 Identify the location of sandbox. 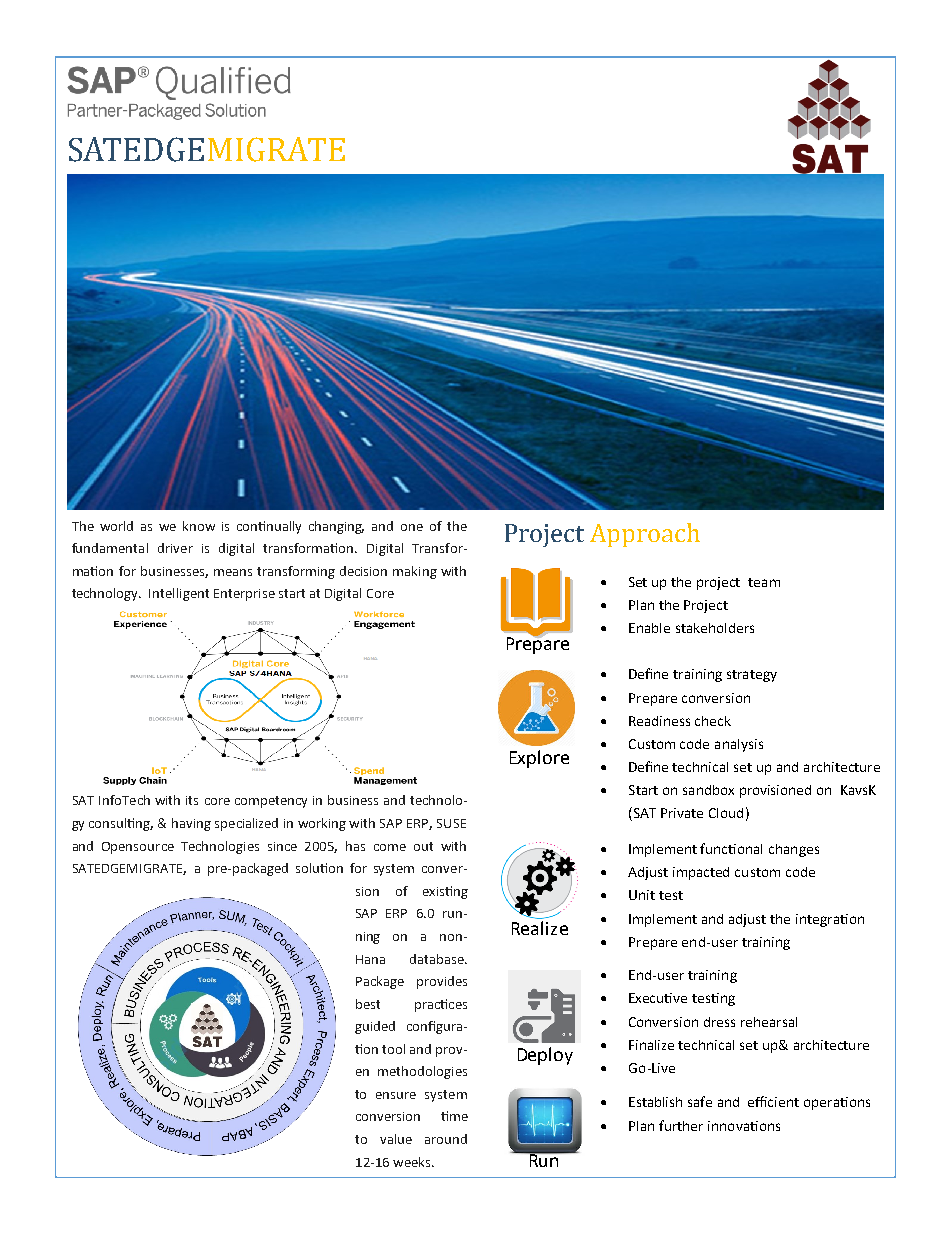
(708, 790).
